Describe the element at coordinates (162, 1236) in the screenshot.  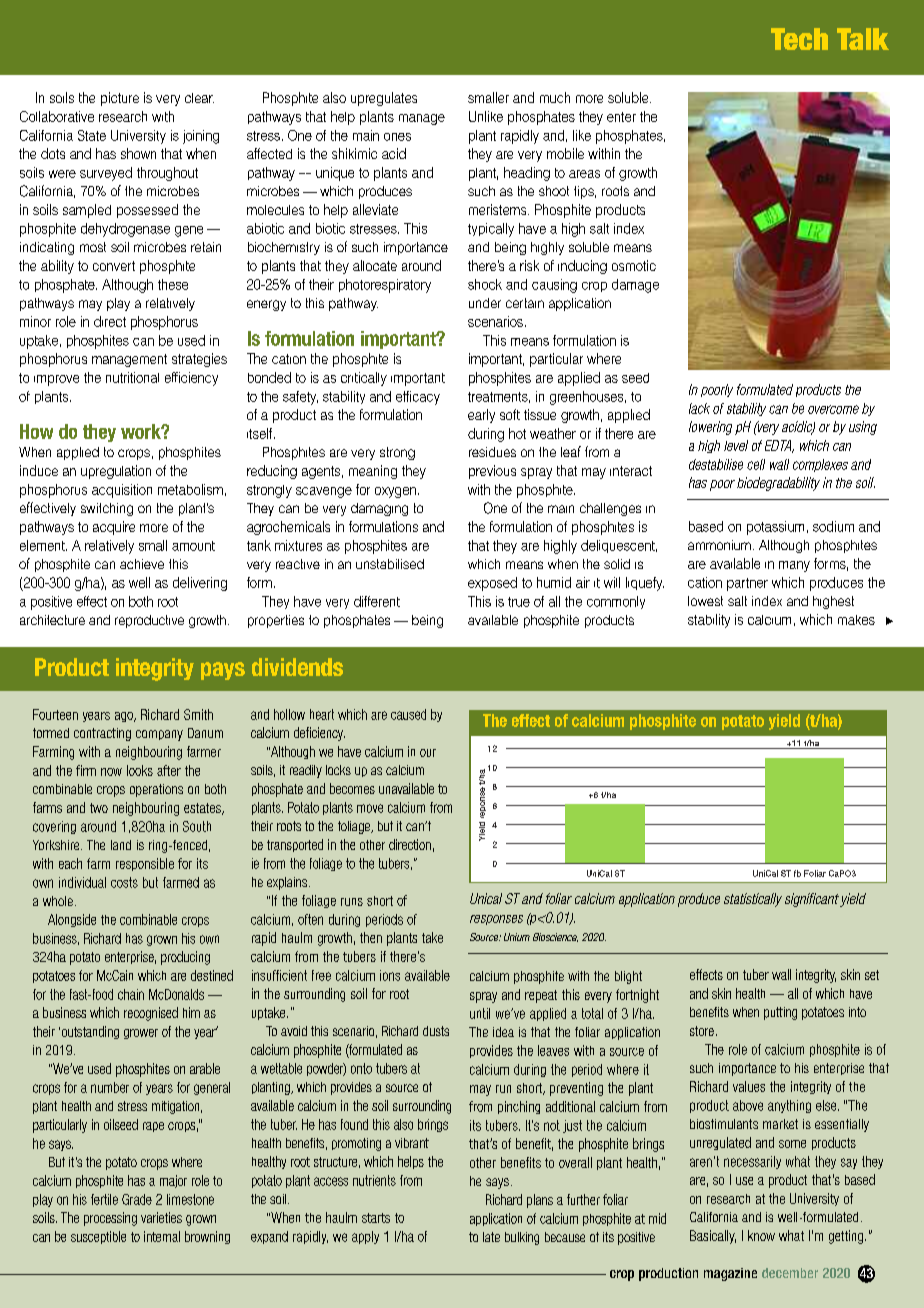
I see `internal` at that location.
